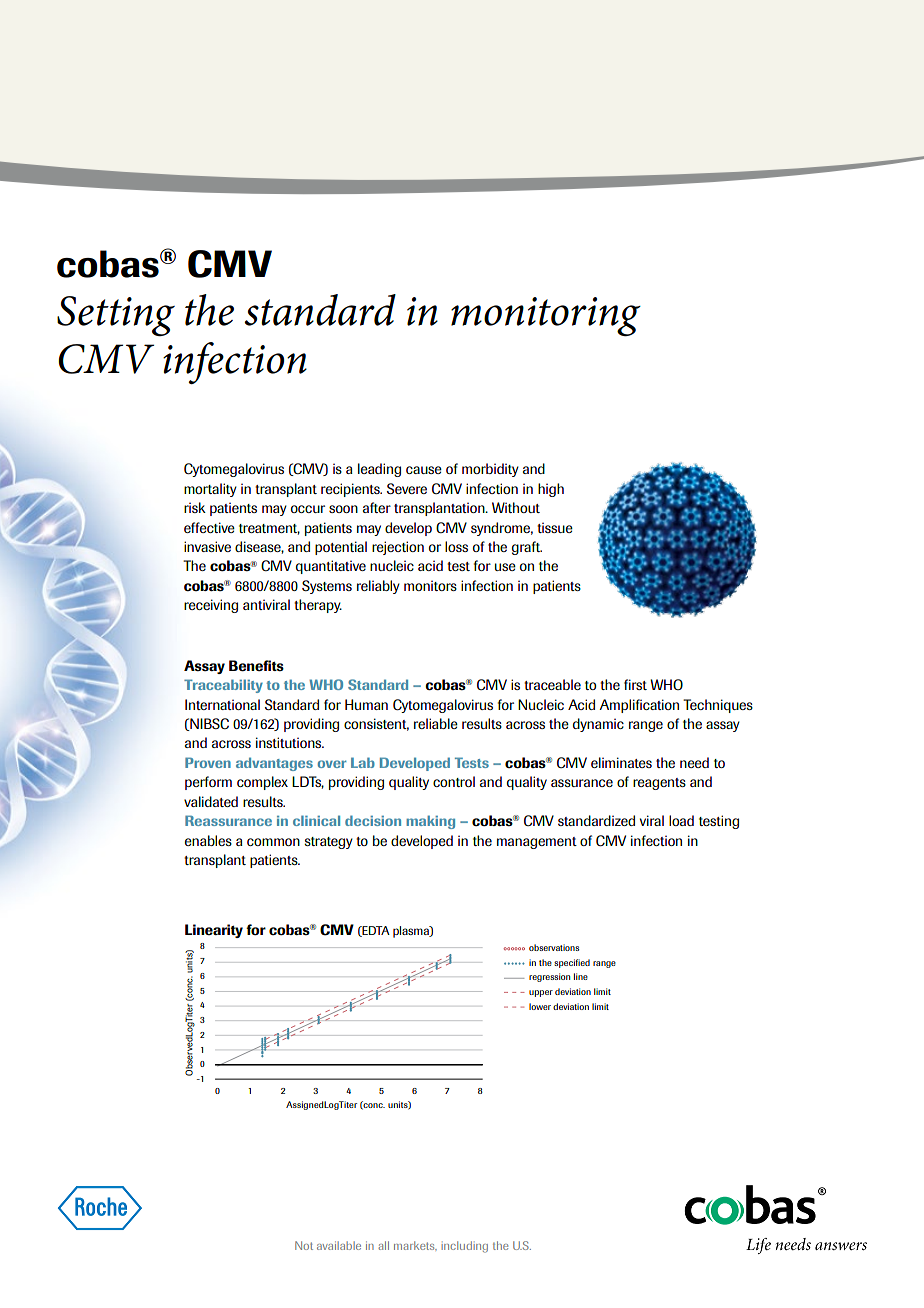 This document has width=924, height=1308. What do you see at coordinates (551, 490) in the document?
I see `high` at bounding box center [551, 490].
